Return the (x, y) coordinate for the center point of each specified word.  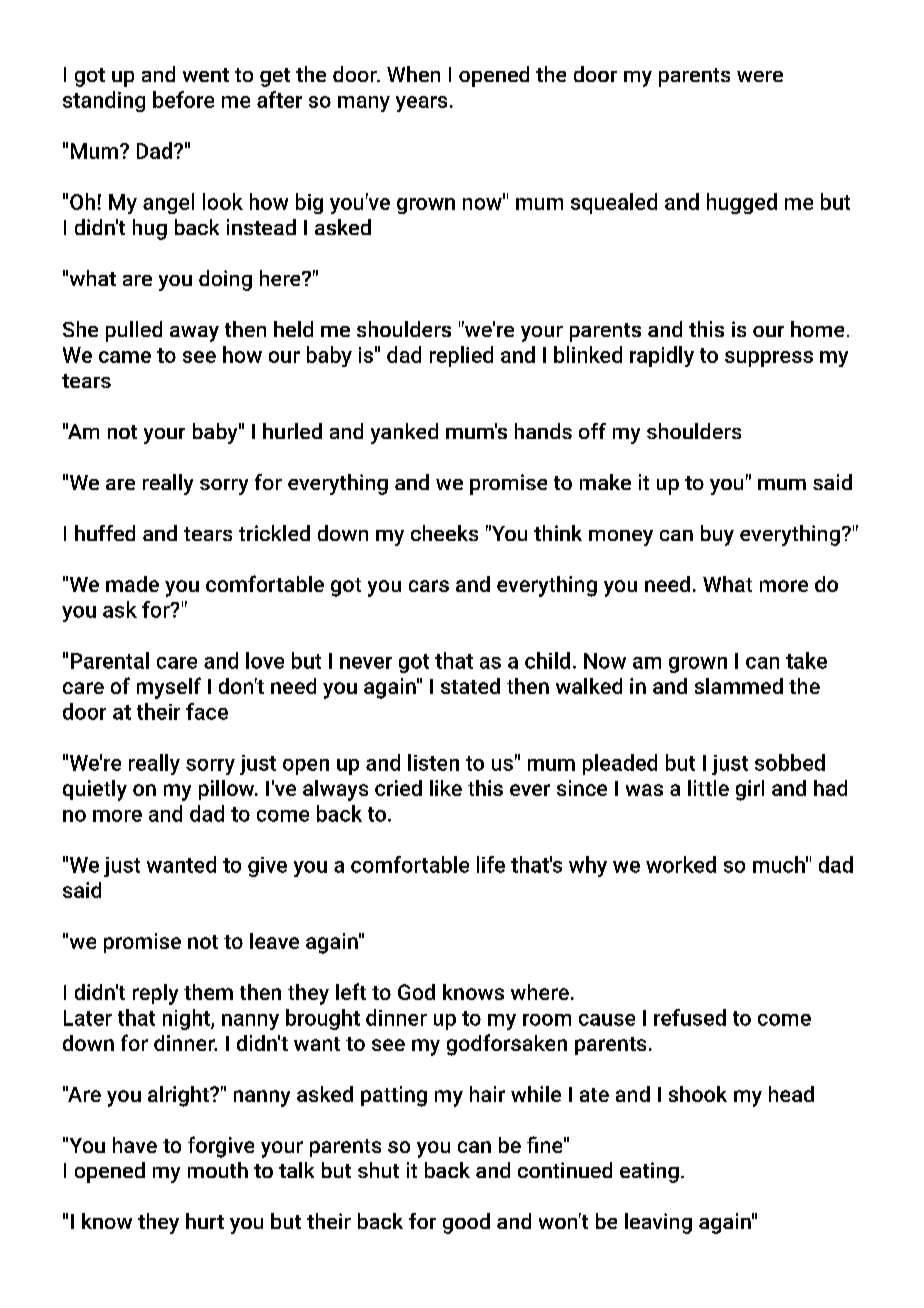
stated (470, 686)
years (421, 104)
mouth (218, 1170)
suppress (769, 359)
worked (681, 864)
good (466, 1223)
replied (461, 356)
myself (169, 688)
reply (155, 994)
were (760, 76)
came (125, 357)
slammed (739, 686)
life (491, 864)
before (183, 99)
